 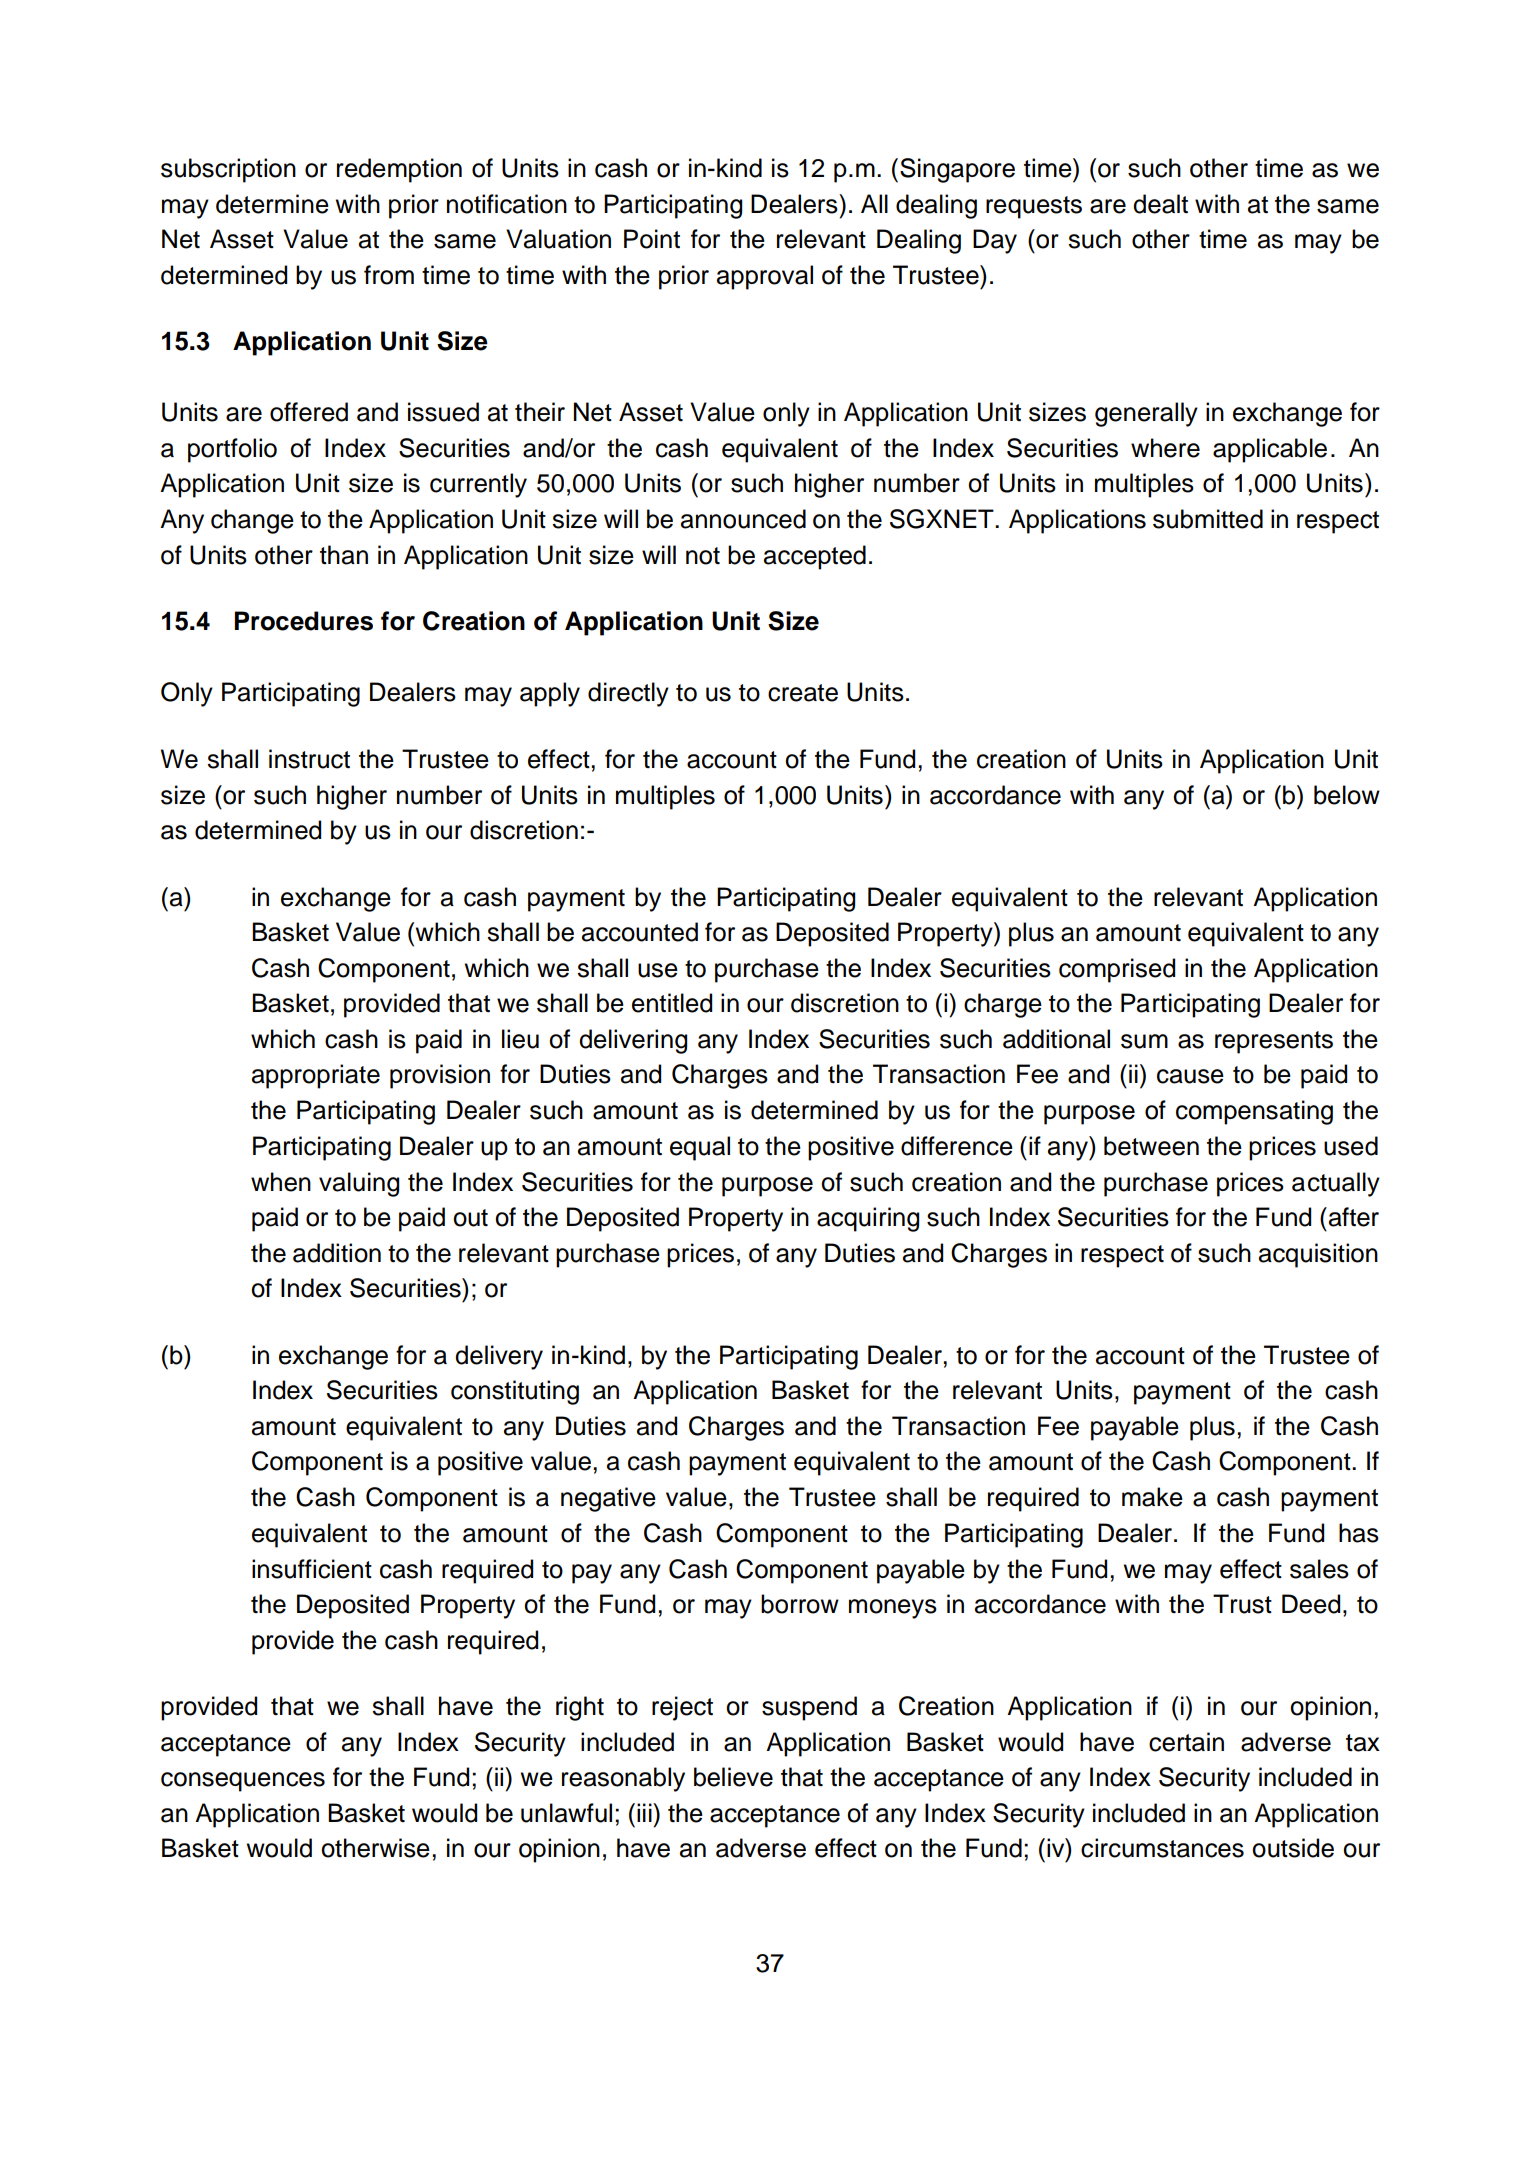 What do you see at coordinates (803, 693) in the page?
I see `create` at bounding box center [803, 693].
